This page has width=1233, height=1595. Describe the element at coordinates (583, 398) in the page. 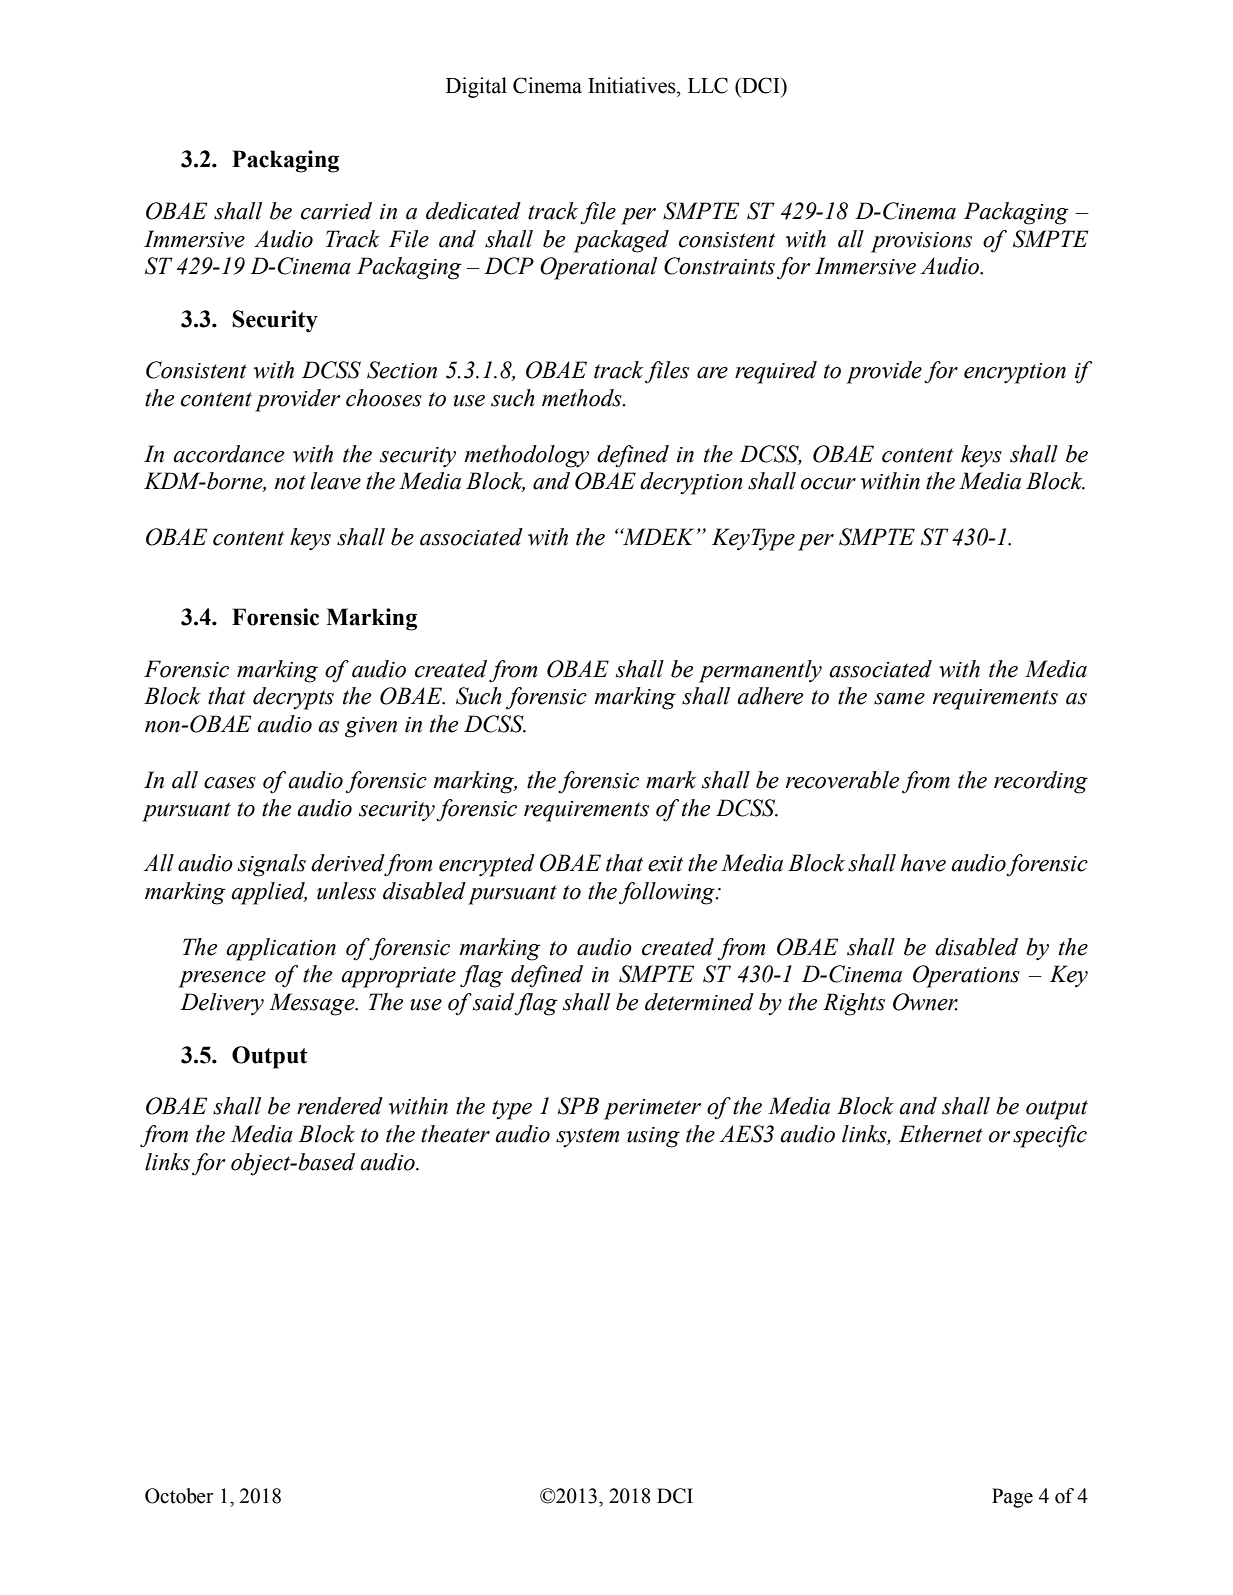

I see `methods` at that location.
